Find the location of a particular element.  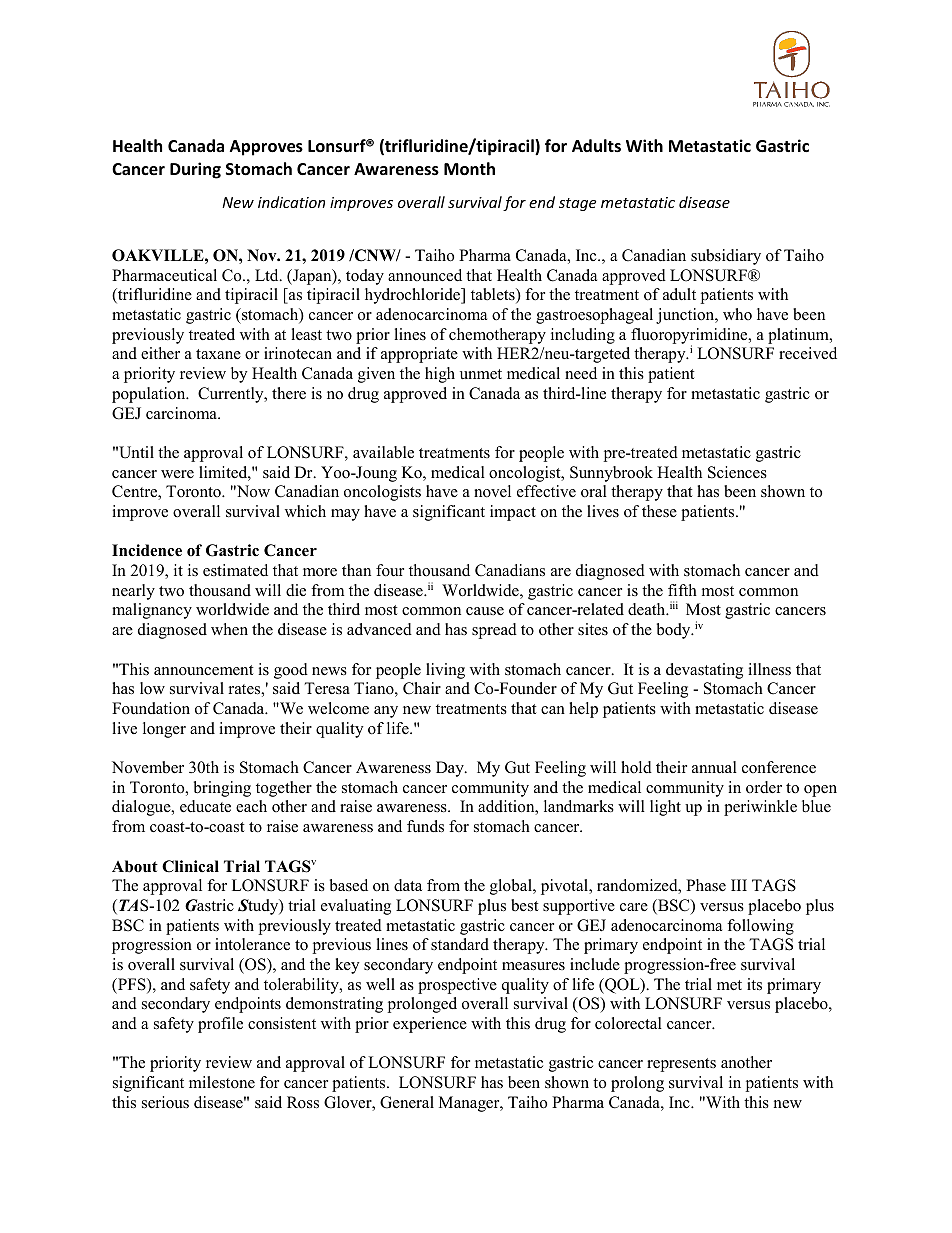

During is located at coordinates (195, 170).
